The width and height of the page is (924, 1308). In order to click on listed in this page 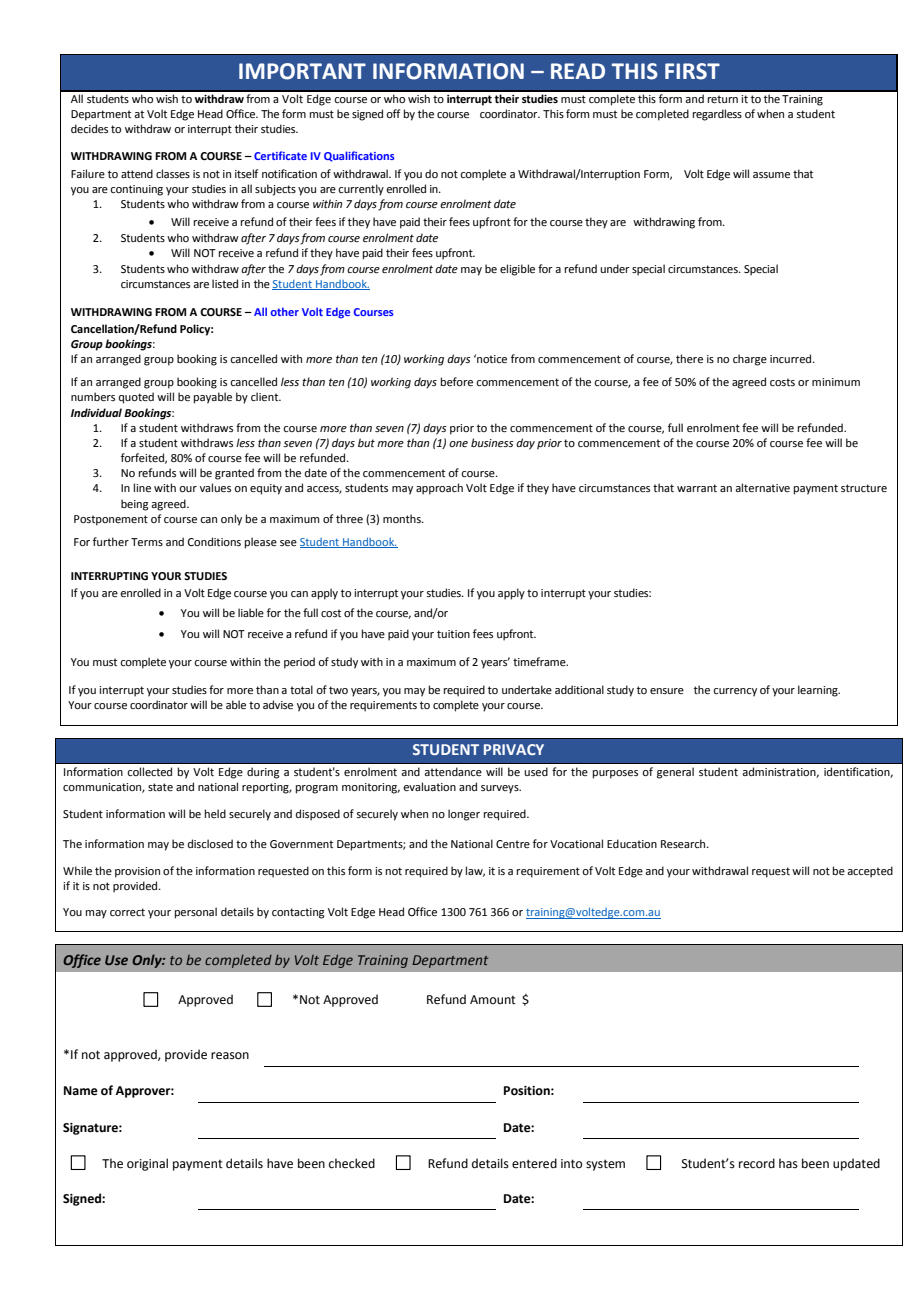, I will do `click(225, 283)`.
